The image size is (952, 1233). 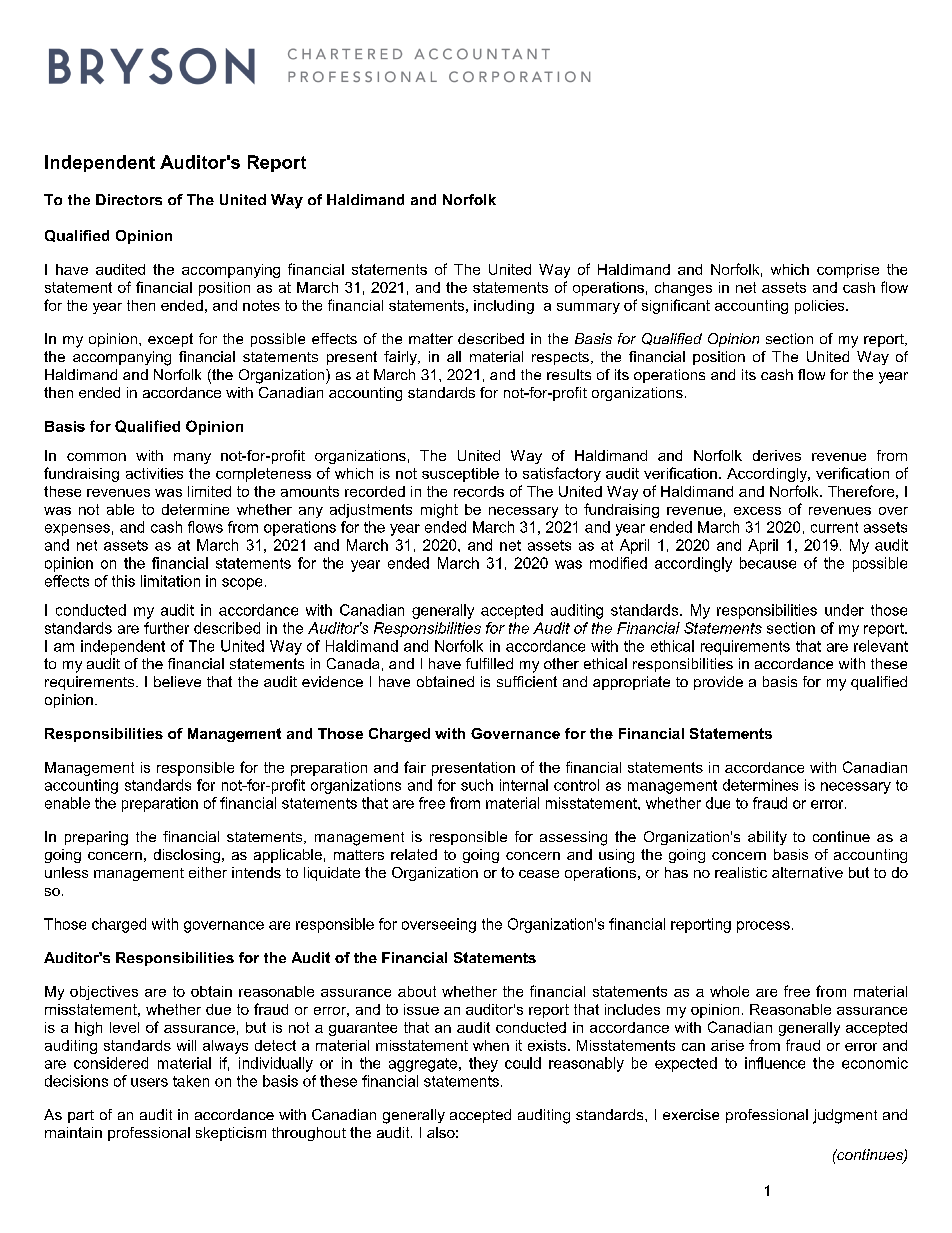 What do you see at coordinates (848, 271) in the document?
I see `comprise` at bounding box center [848, 271].
